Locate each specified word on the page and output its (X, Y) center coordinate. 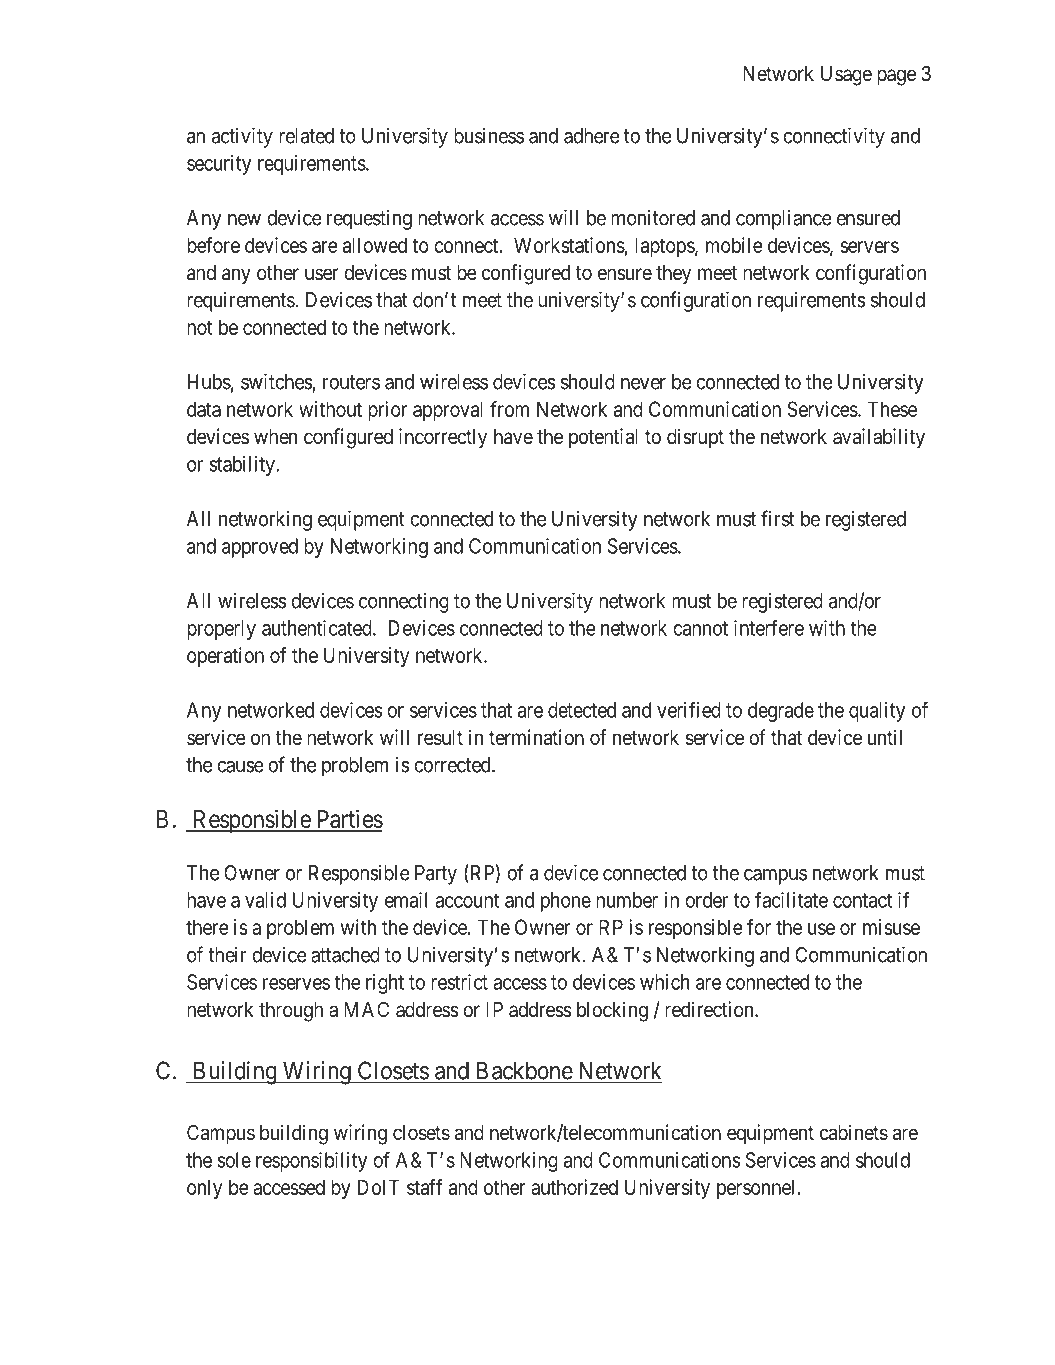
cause (240, 767)
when (275, 437)
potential (603, 438)
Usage (846, 76)
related (306, 136)
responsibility (311, 1162)
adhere (592, 136)
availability (879, 438)
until (885, 737)
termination (536, 737)
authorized (574, 1187)
